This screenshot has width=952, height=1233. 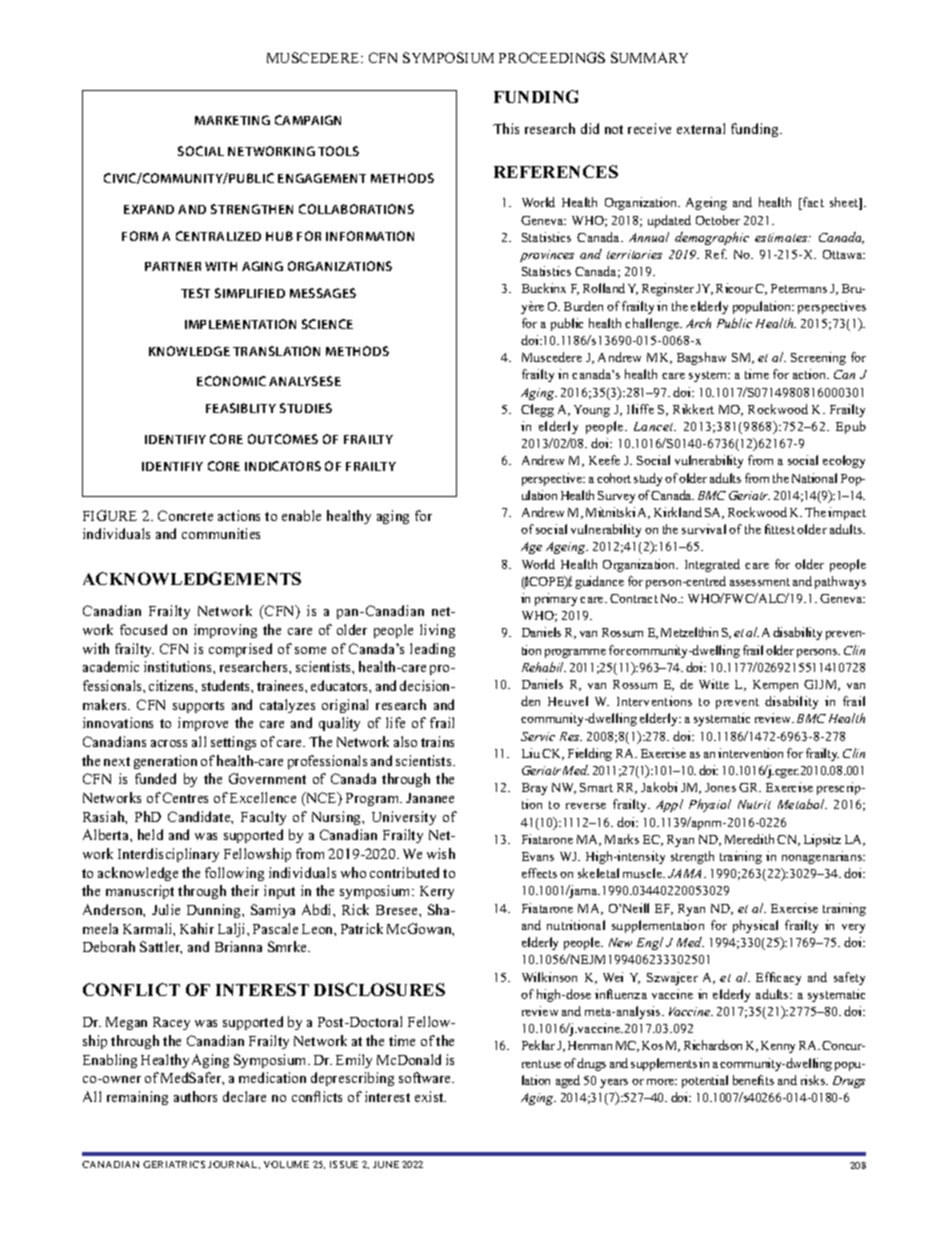 I want to click on This, so click(x=506, y=128).
